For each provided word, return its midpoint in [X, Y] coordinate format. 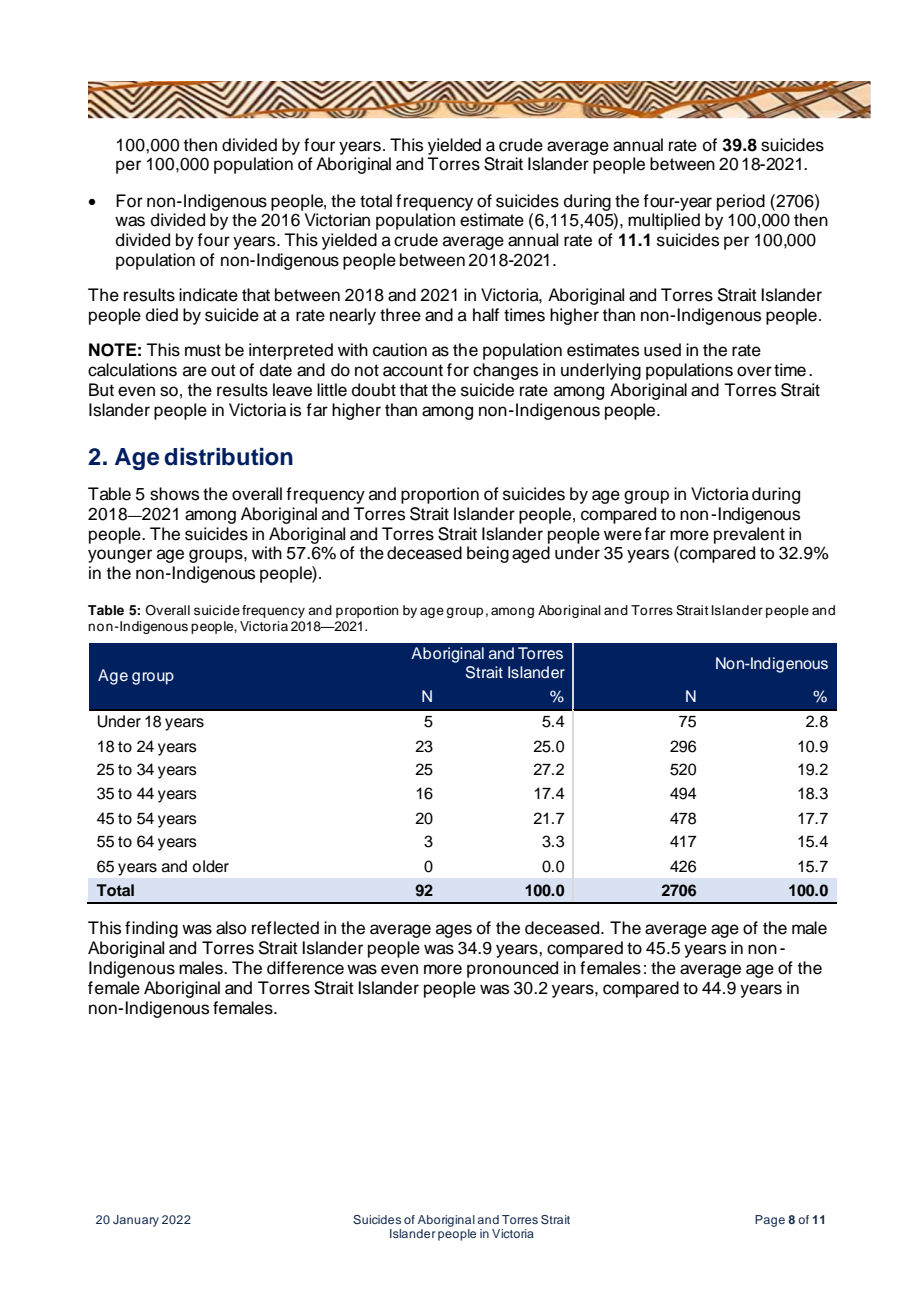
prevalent [749, 535]
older [210, 866]
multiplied [664, 221]
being [488, 554]
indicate [208, 295]
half [486, 315]
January [136, 1221]
